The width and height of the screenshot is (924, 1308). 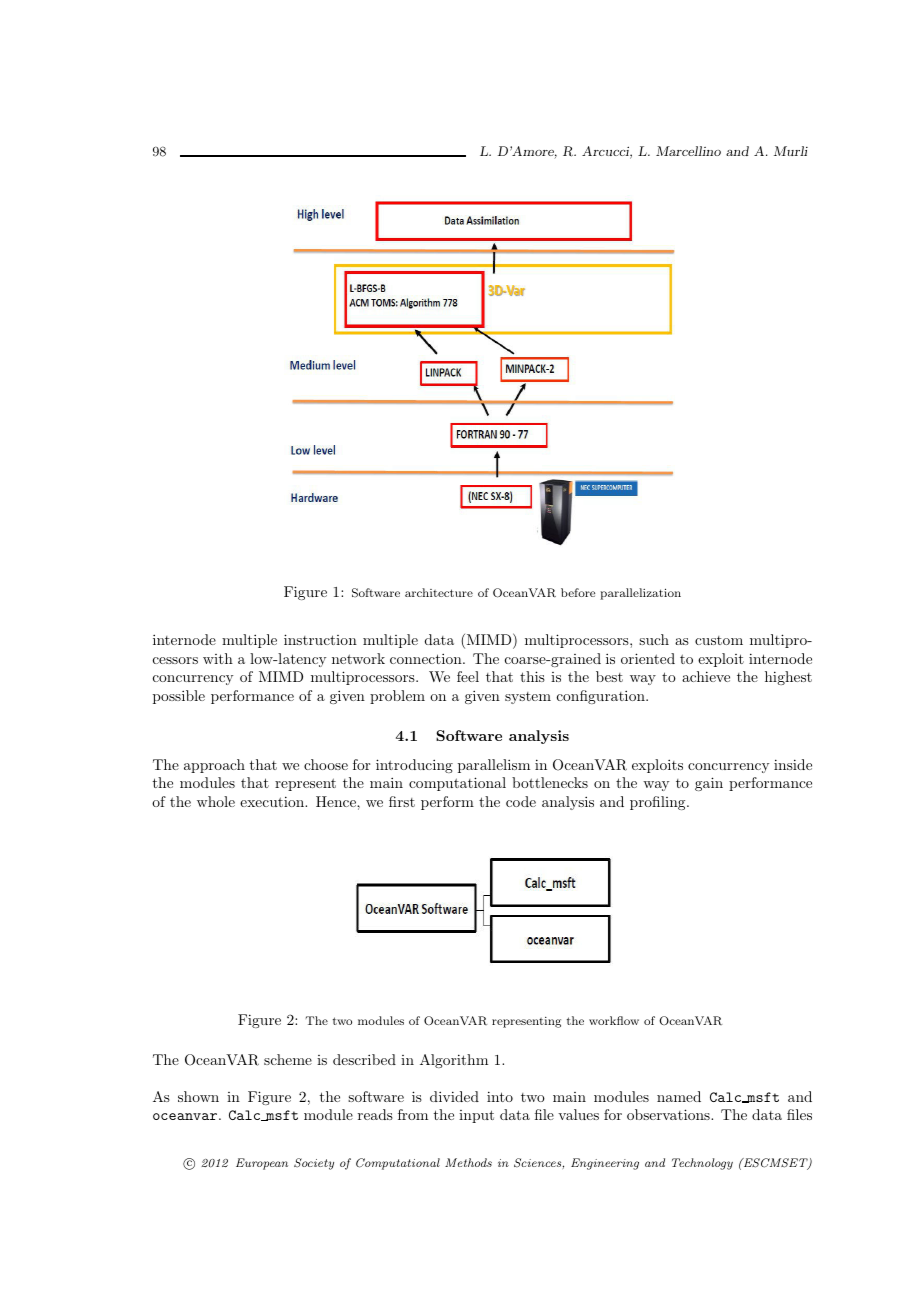 What do you see at coordinates (476, 1116) in the screenshot?
I see `input` at bounding box center [476, 1116].
